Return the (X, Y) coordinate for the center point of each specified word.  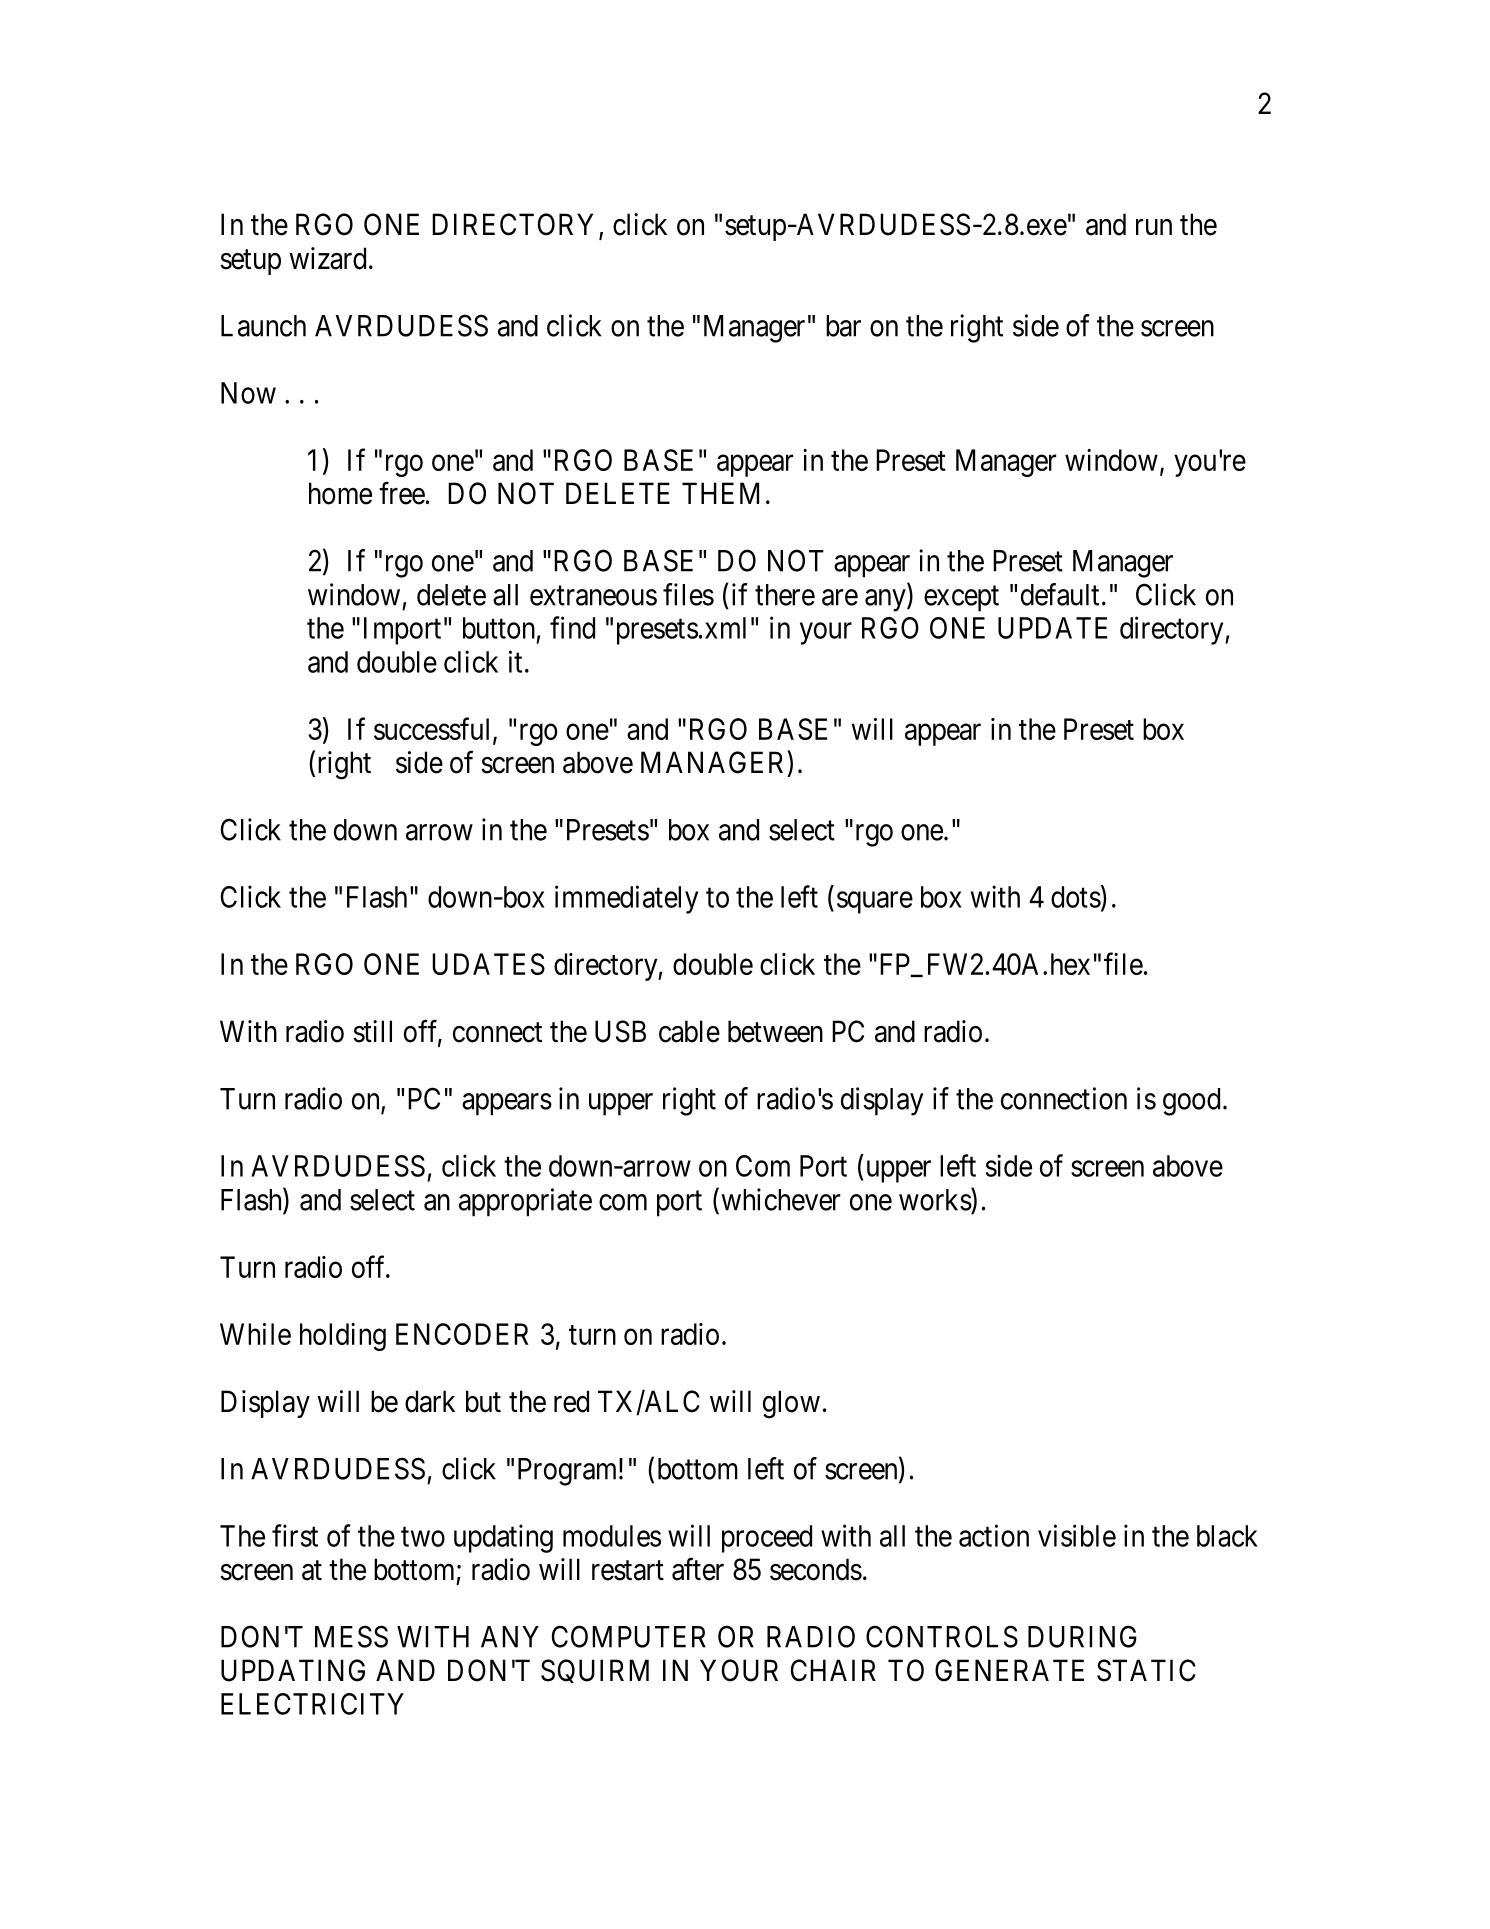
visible (1077, 1535)
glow (791, 1404)
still (372, 1031)
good (1191, 1102)
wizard (327, 258)
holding (343, 1337)
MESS (351, 1636)
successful (434, 729)
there (785, 595)
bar (843, 326)
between (775, 1031)
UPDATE (1052, 628)
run (1154, 227)
